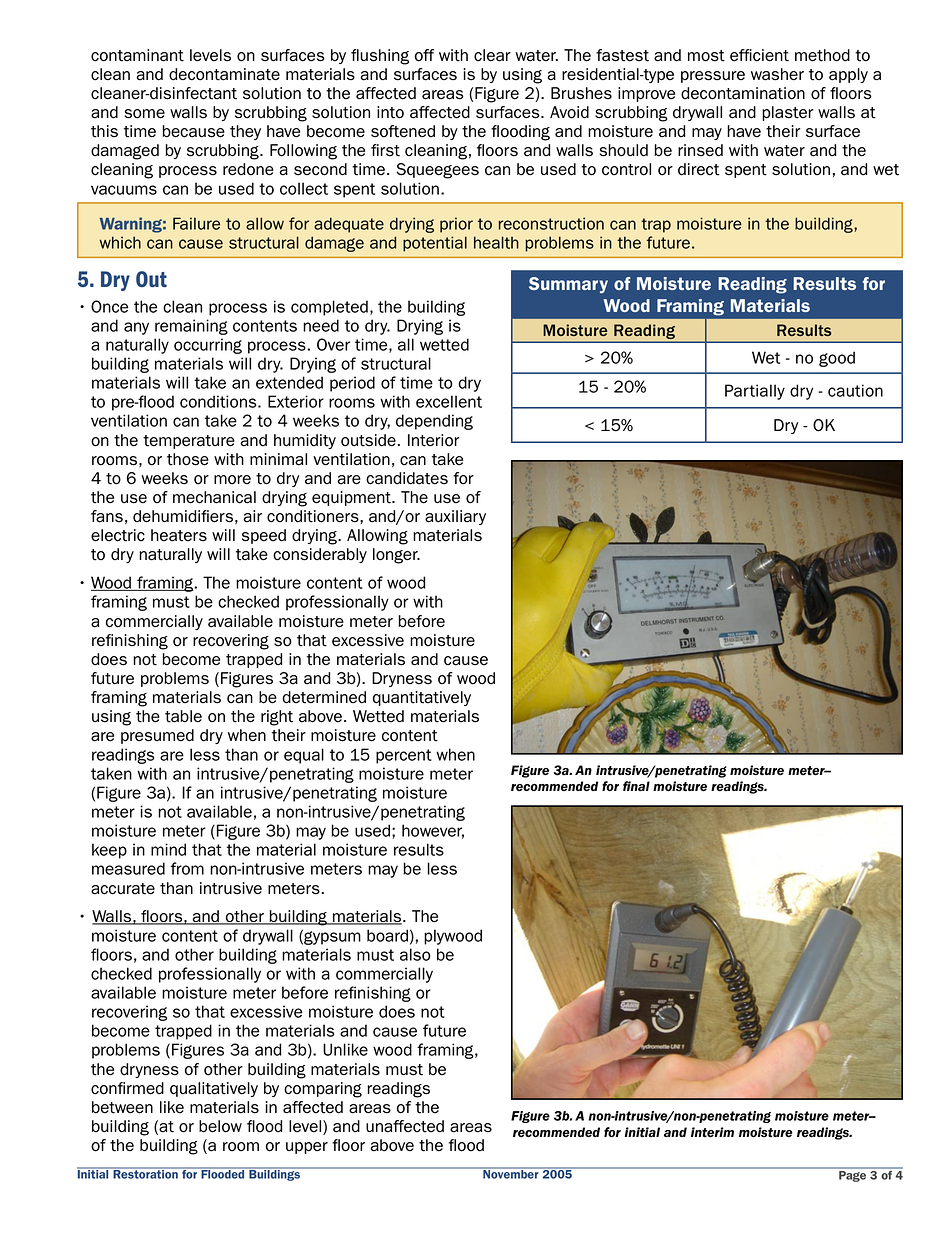 This screenshot has width=952, height=1233. Describe the element at coordinates (755, 392) in the screenshot. I see `Partially` at that location.
